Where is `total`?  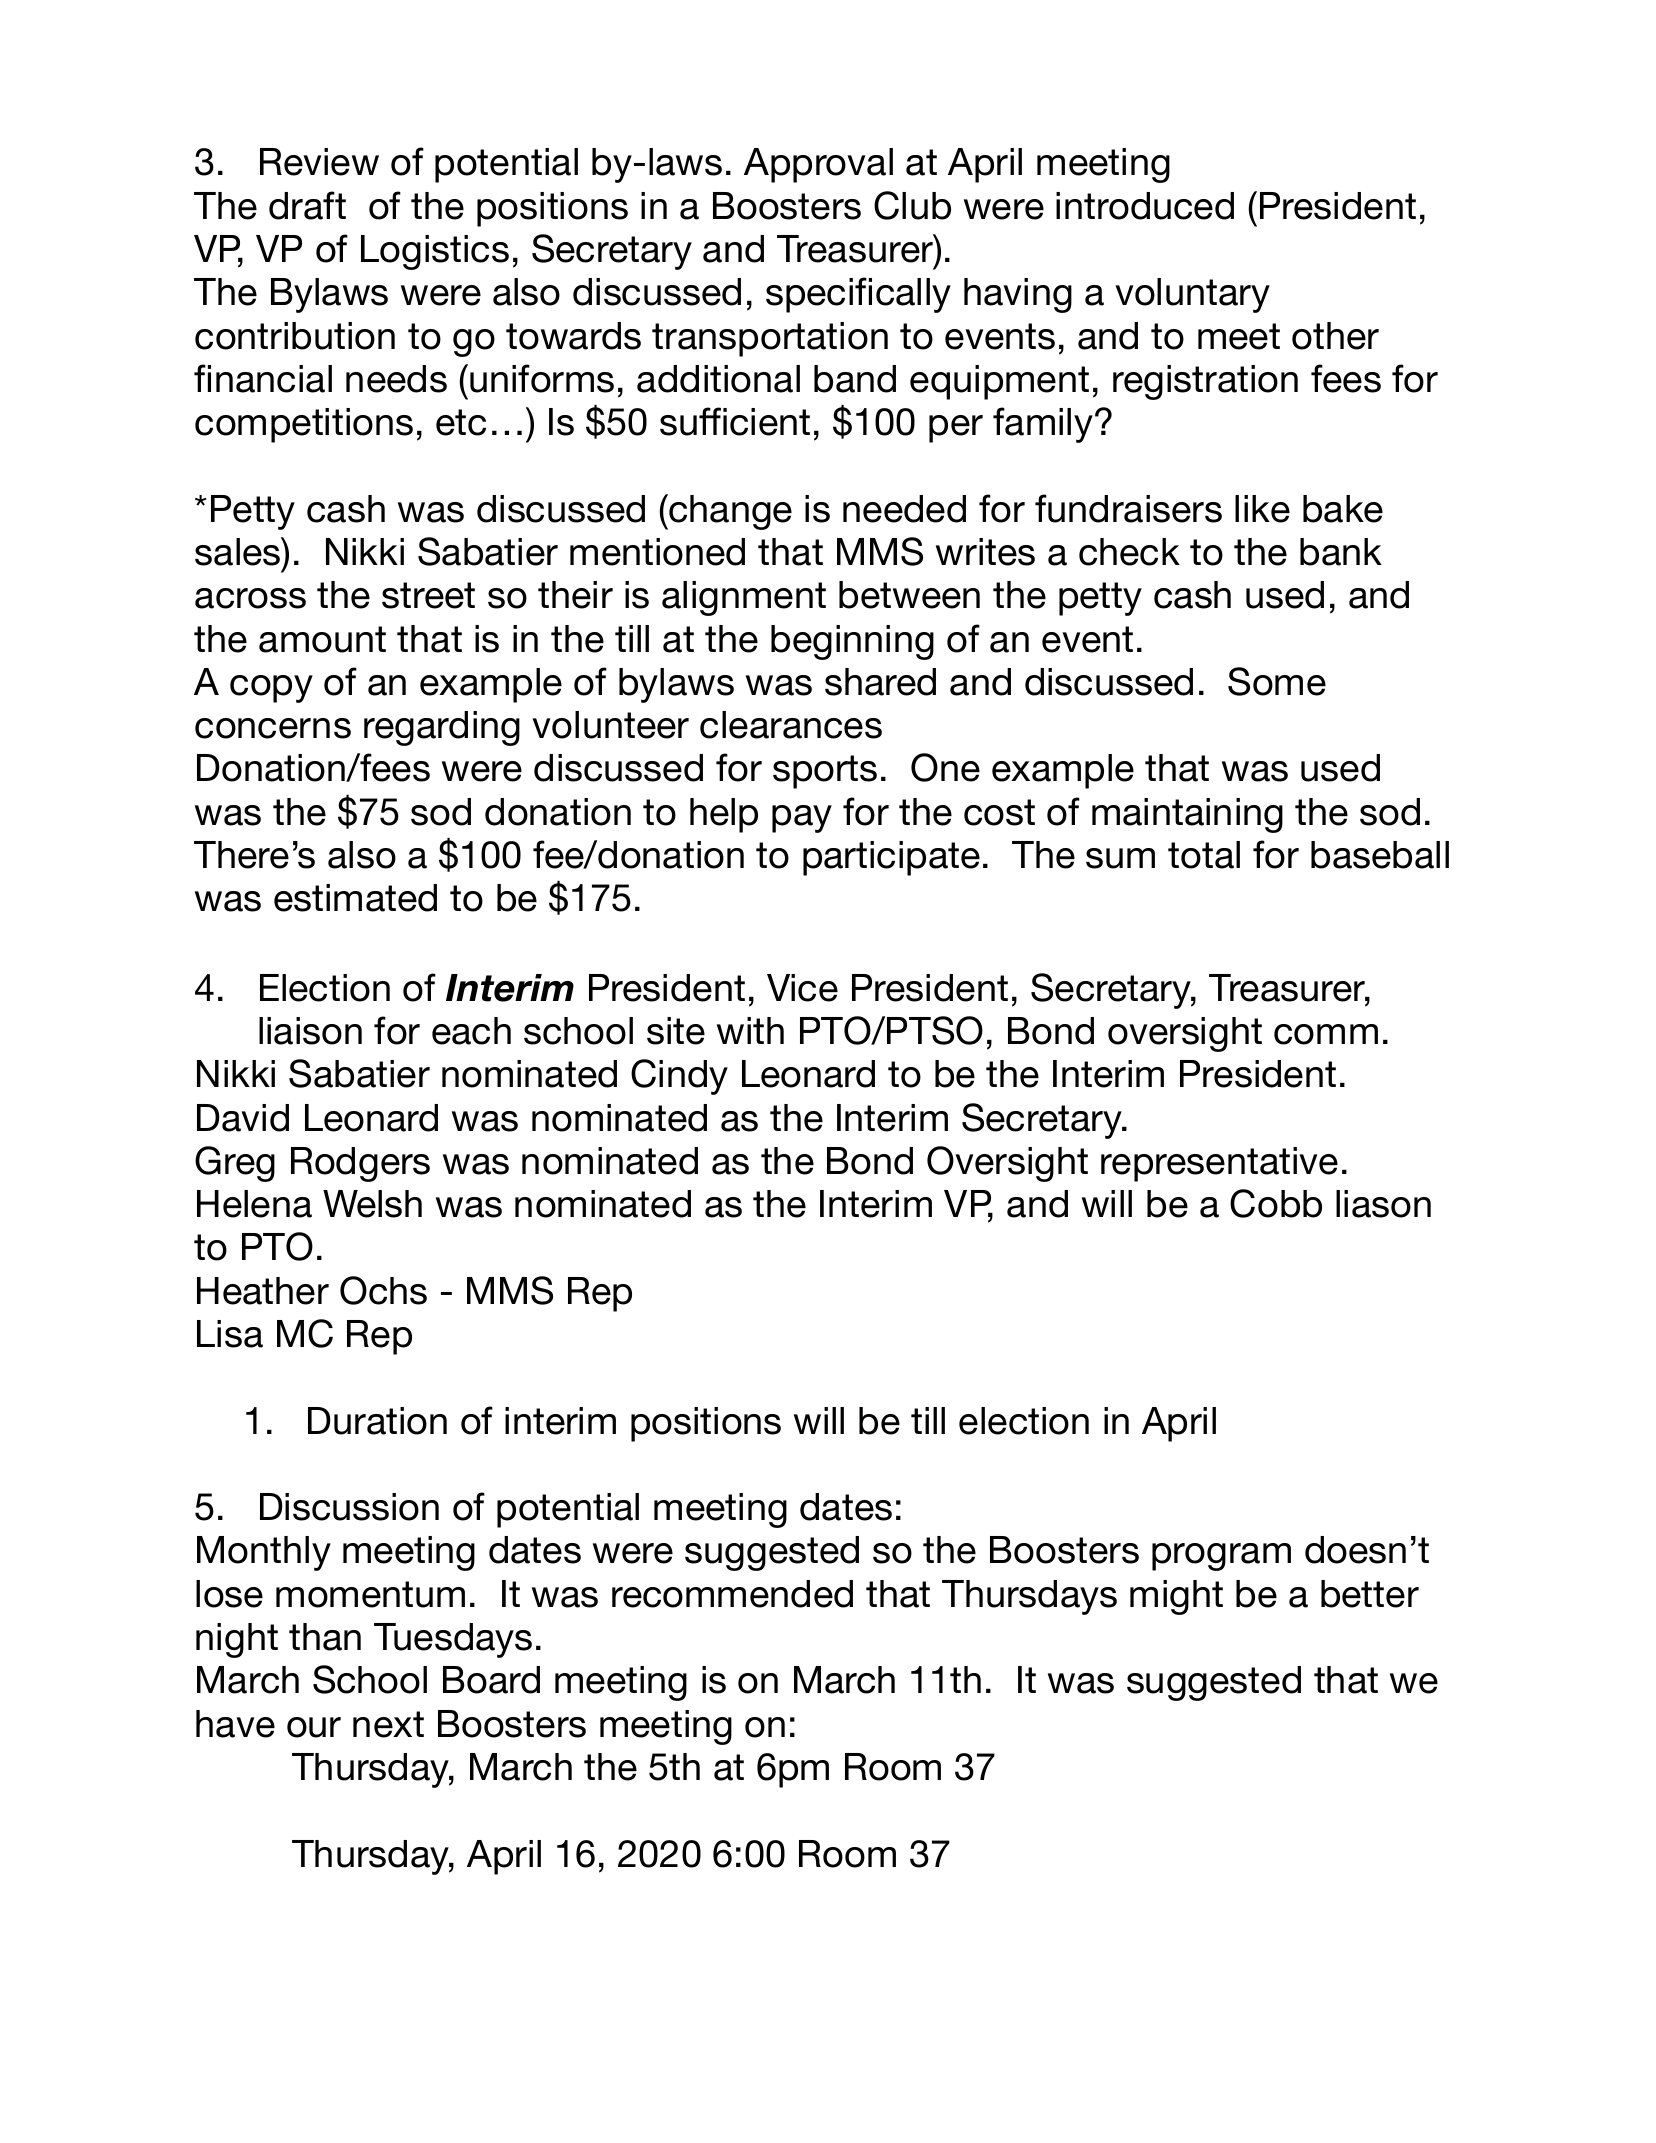 total is located at coordinates (1204, 855).
